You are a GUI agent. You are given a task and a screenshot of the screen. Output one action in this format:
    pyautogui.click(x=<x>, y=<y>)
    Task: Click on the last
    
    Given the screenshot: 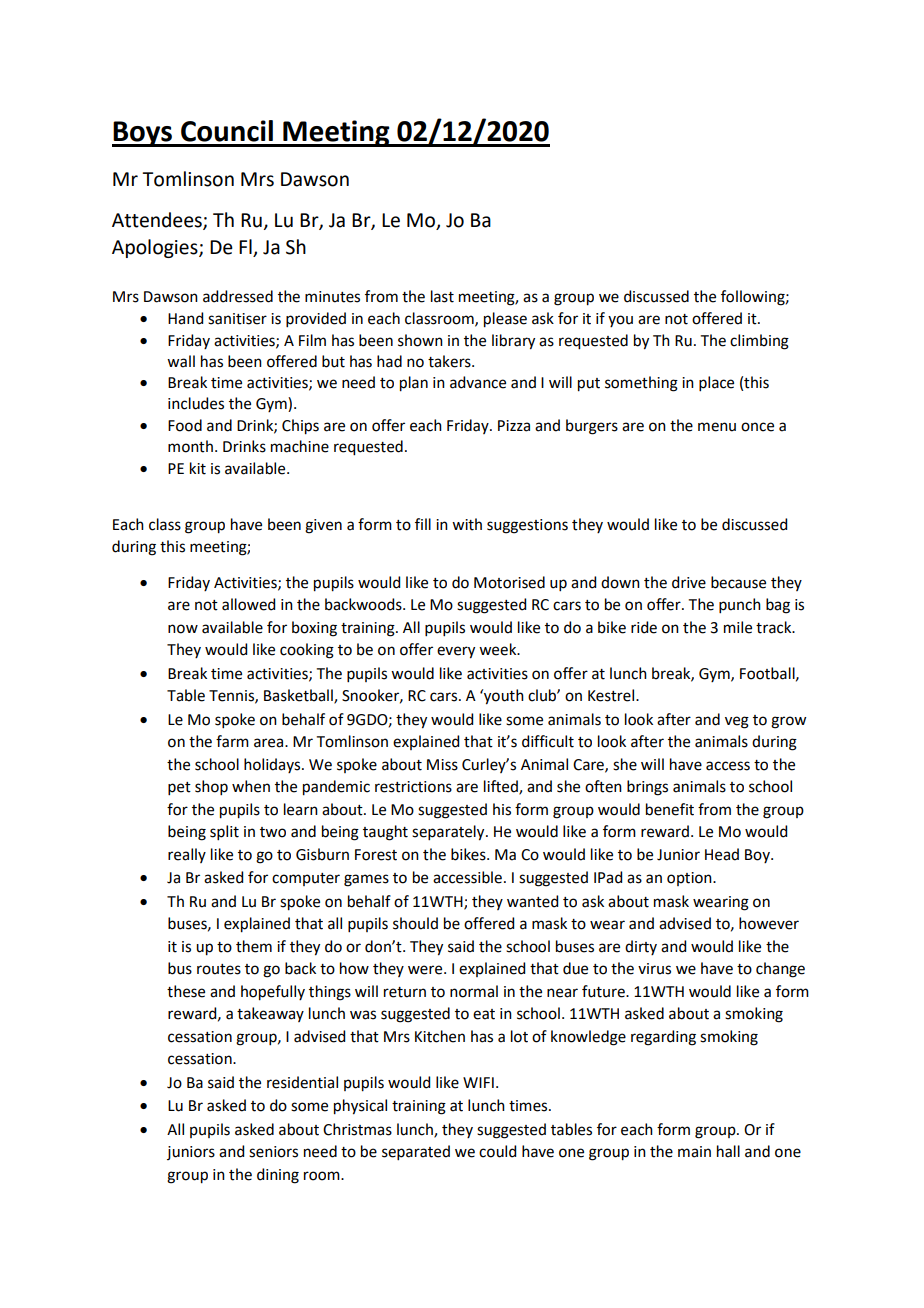 What is the action you would take?
    pyautogui.click(x=442, y=296)
